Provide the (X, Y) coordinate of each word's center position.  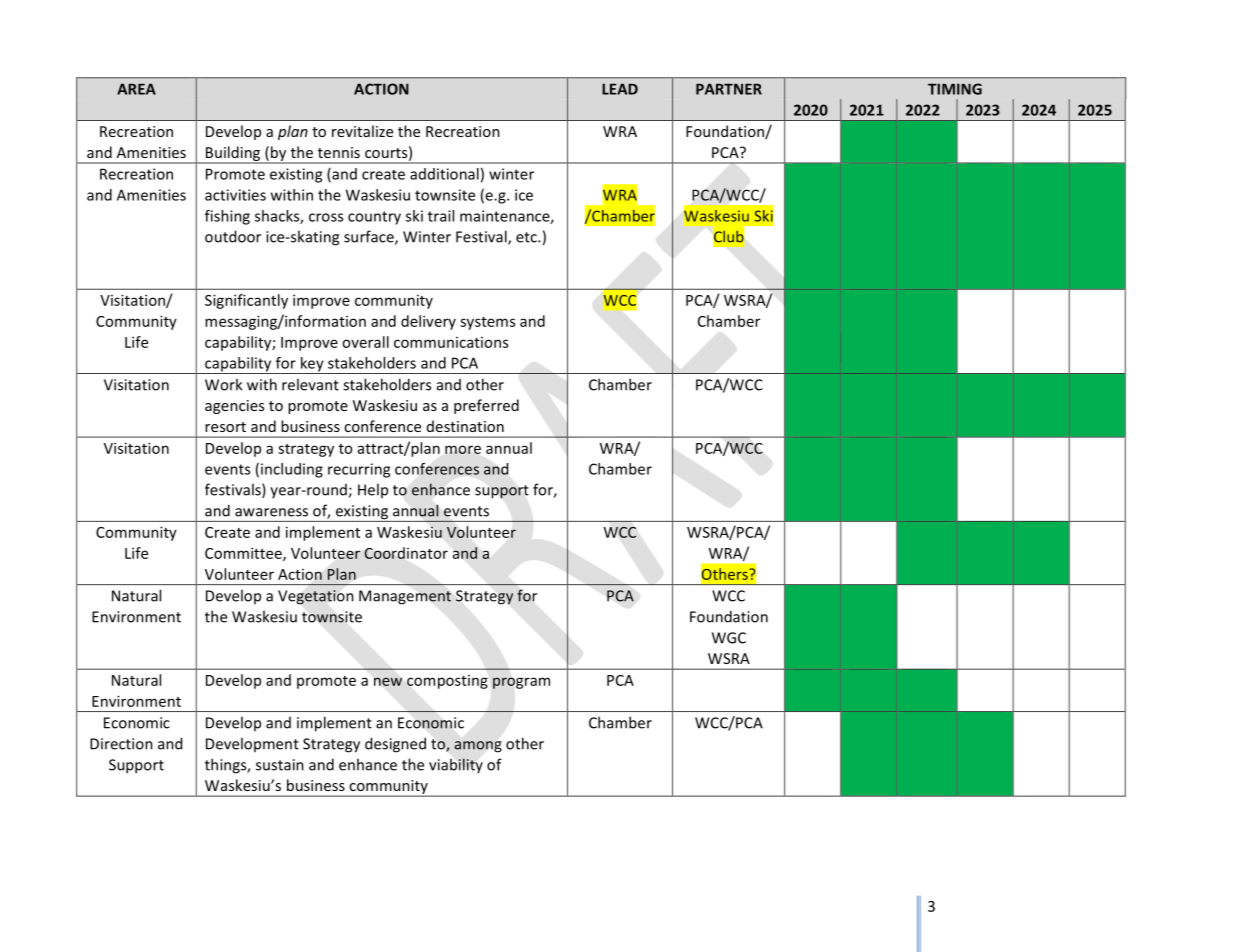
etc (527, 237)
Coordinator (406, 553)
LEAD (620, 89)
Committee (244, 554)
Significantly (246, 301)
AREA (136, 89)
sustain (280, 765)
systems (487, 323)
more (463, 449)
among (478, 746)
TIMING (955, 89)
